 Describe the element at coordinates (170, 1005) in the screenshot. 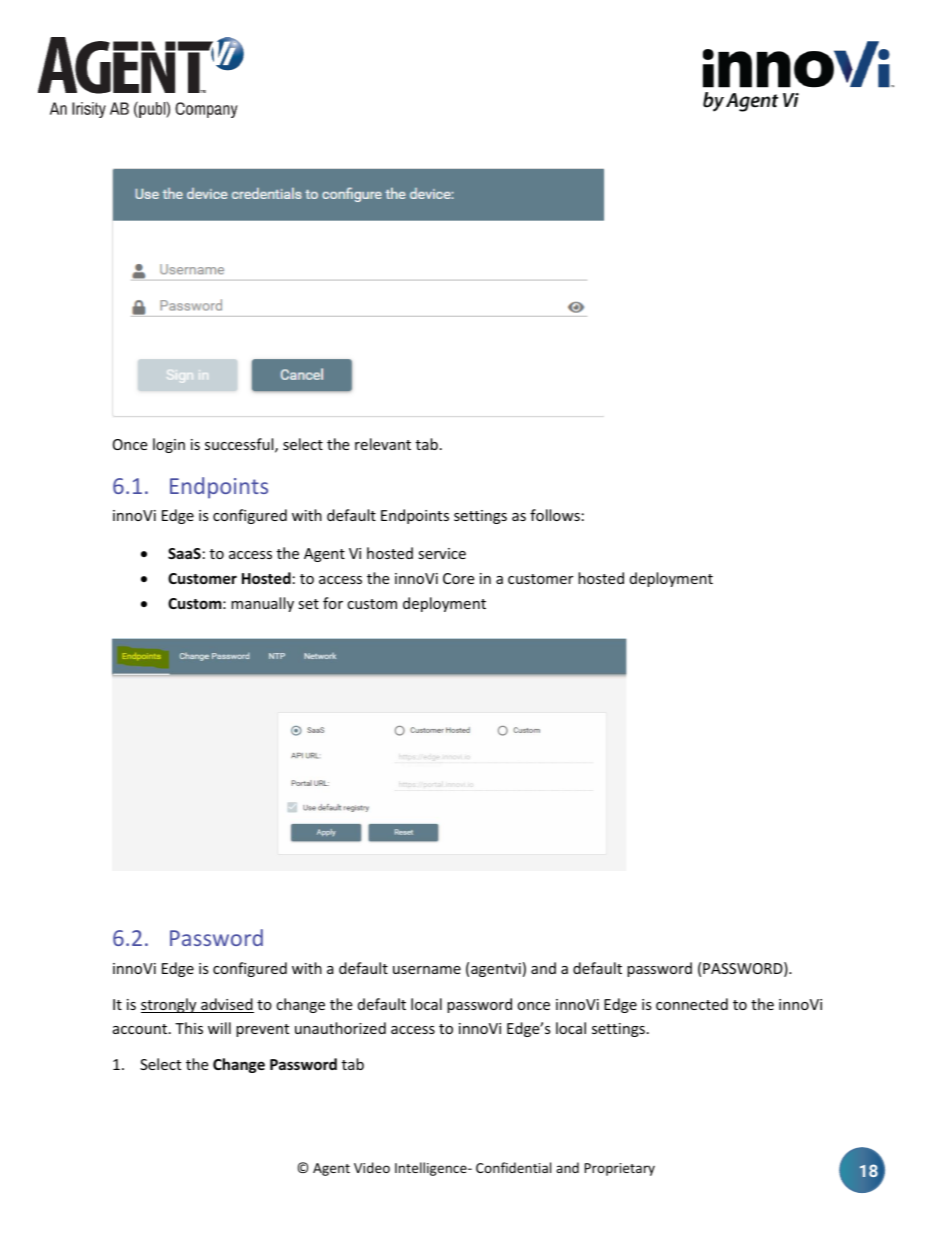

I see `strongly` at that location.
